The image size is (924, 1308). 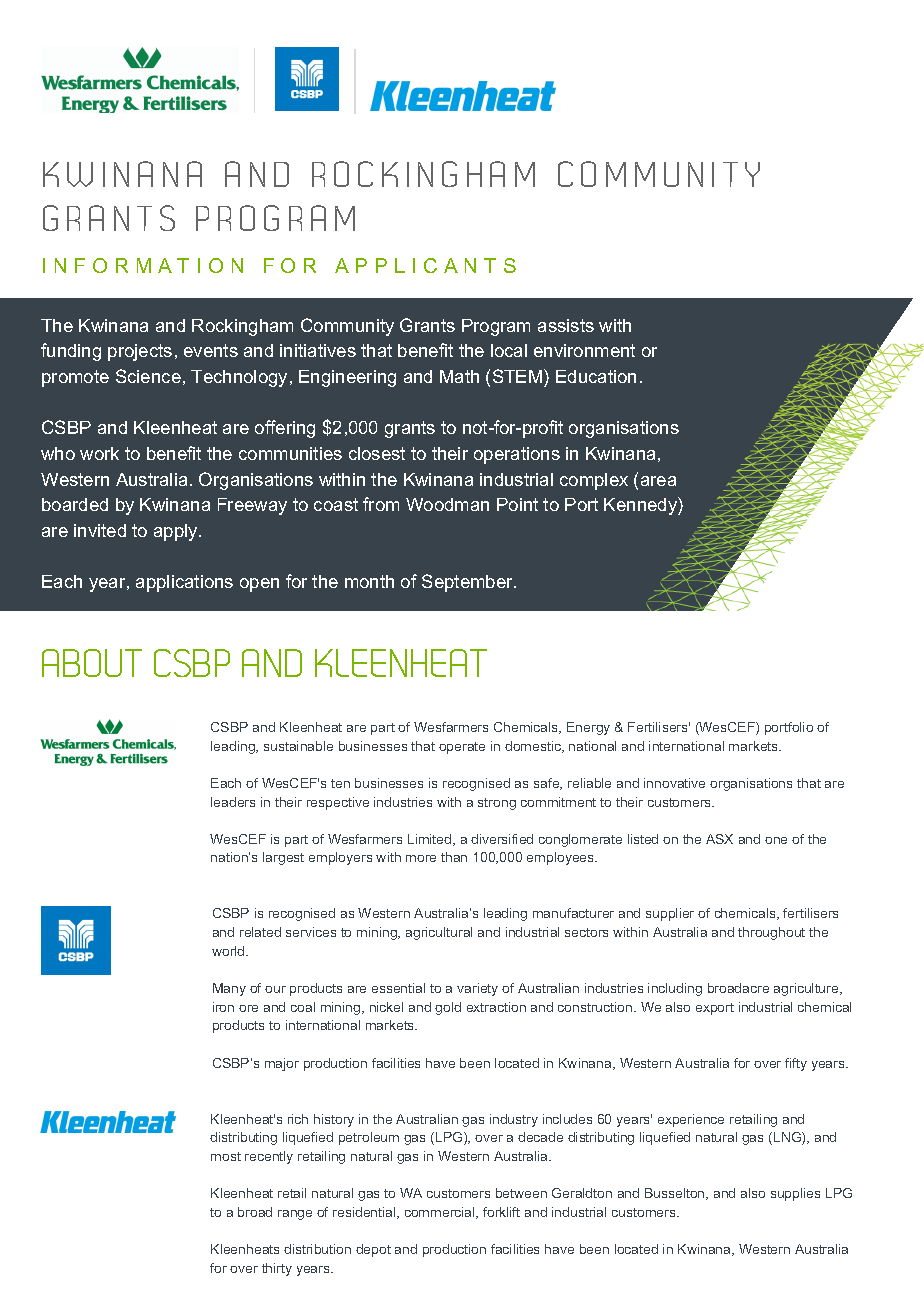 What do you see at coordinates (140, 352) in the screenshot?
I see `projects` at bounding box center [140, 352].
